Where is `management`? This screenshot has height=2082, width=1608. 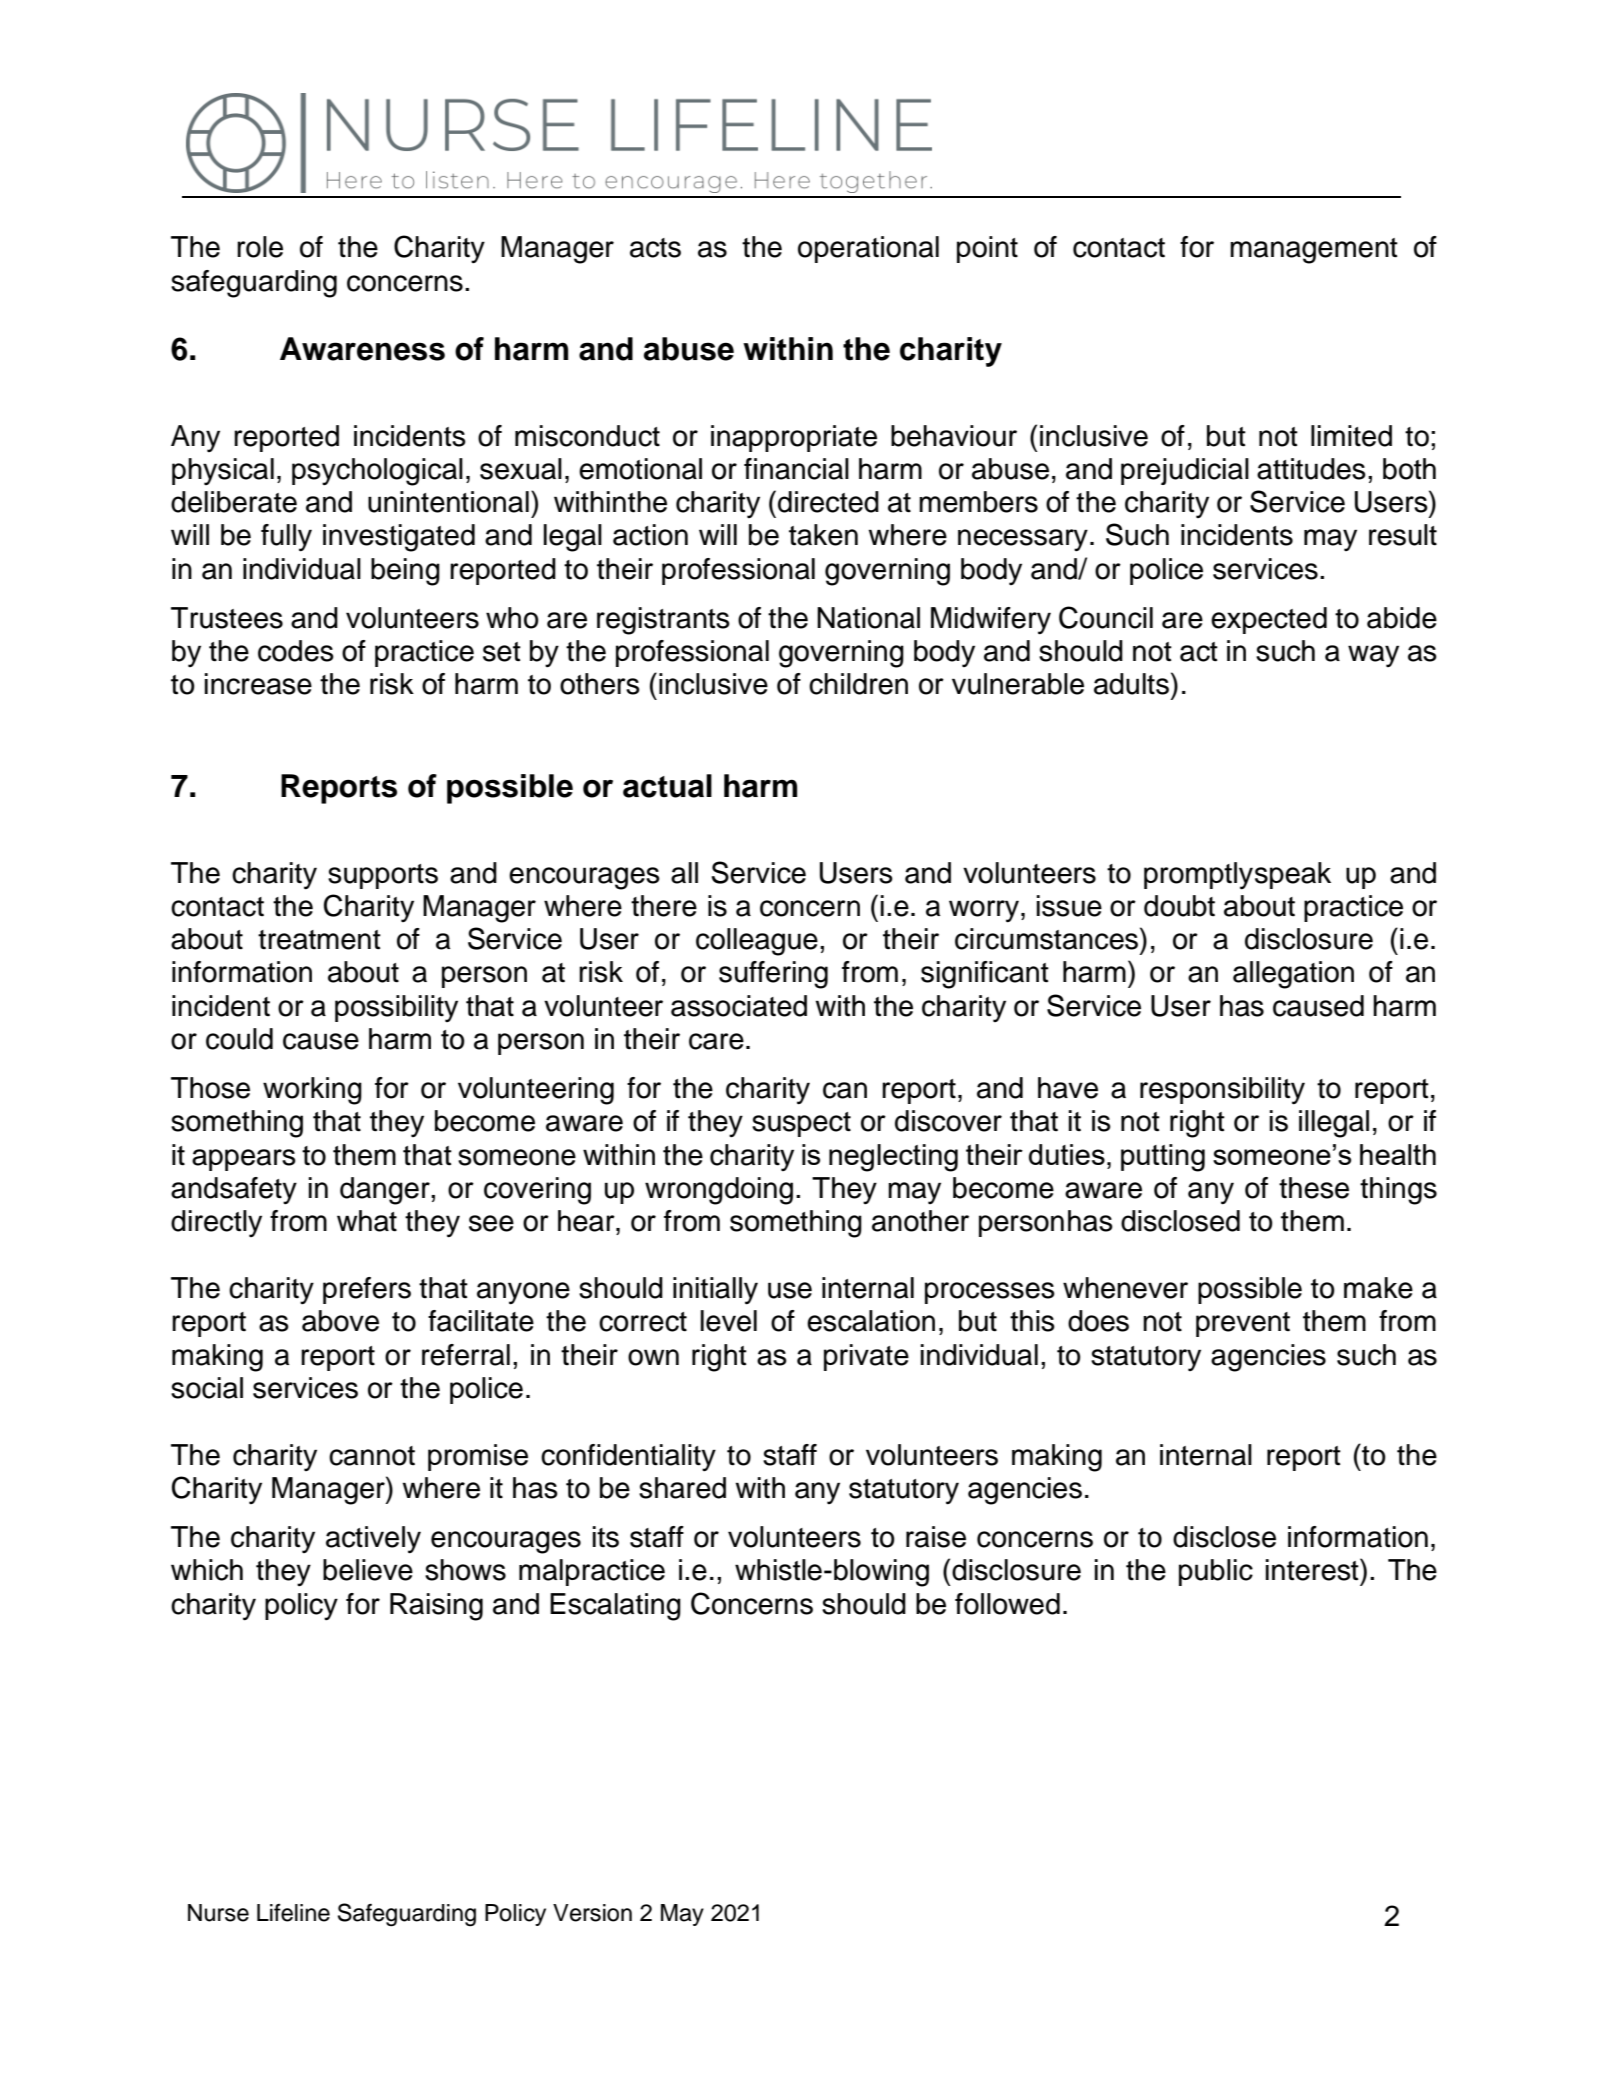 management is located at coordinates (1314, 251).
